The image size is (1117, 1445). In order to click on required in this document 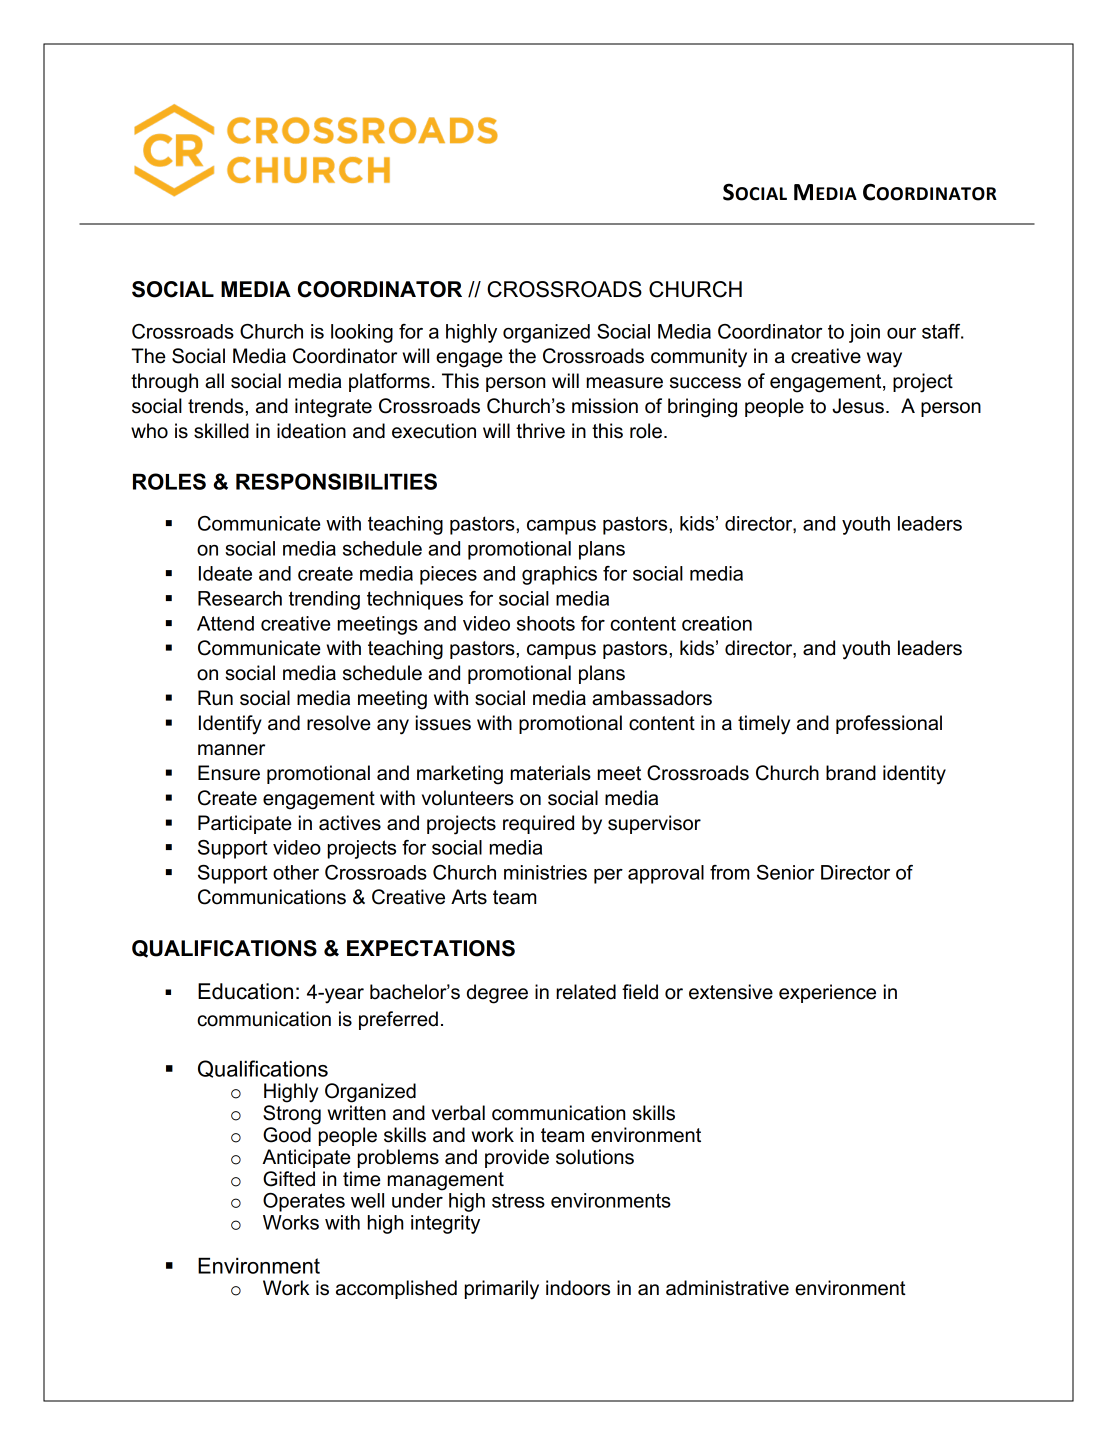, I will do `click(538, 824)`.
